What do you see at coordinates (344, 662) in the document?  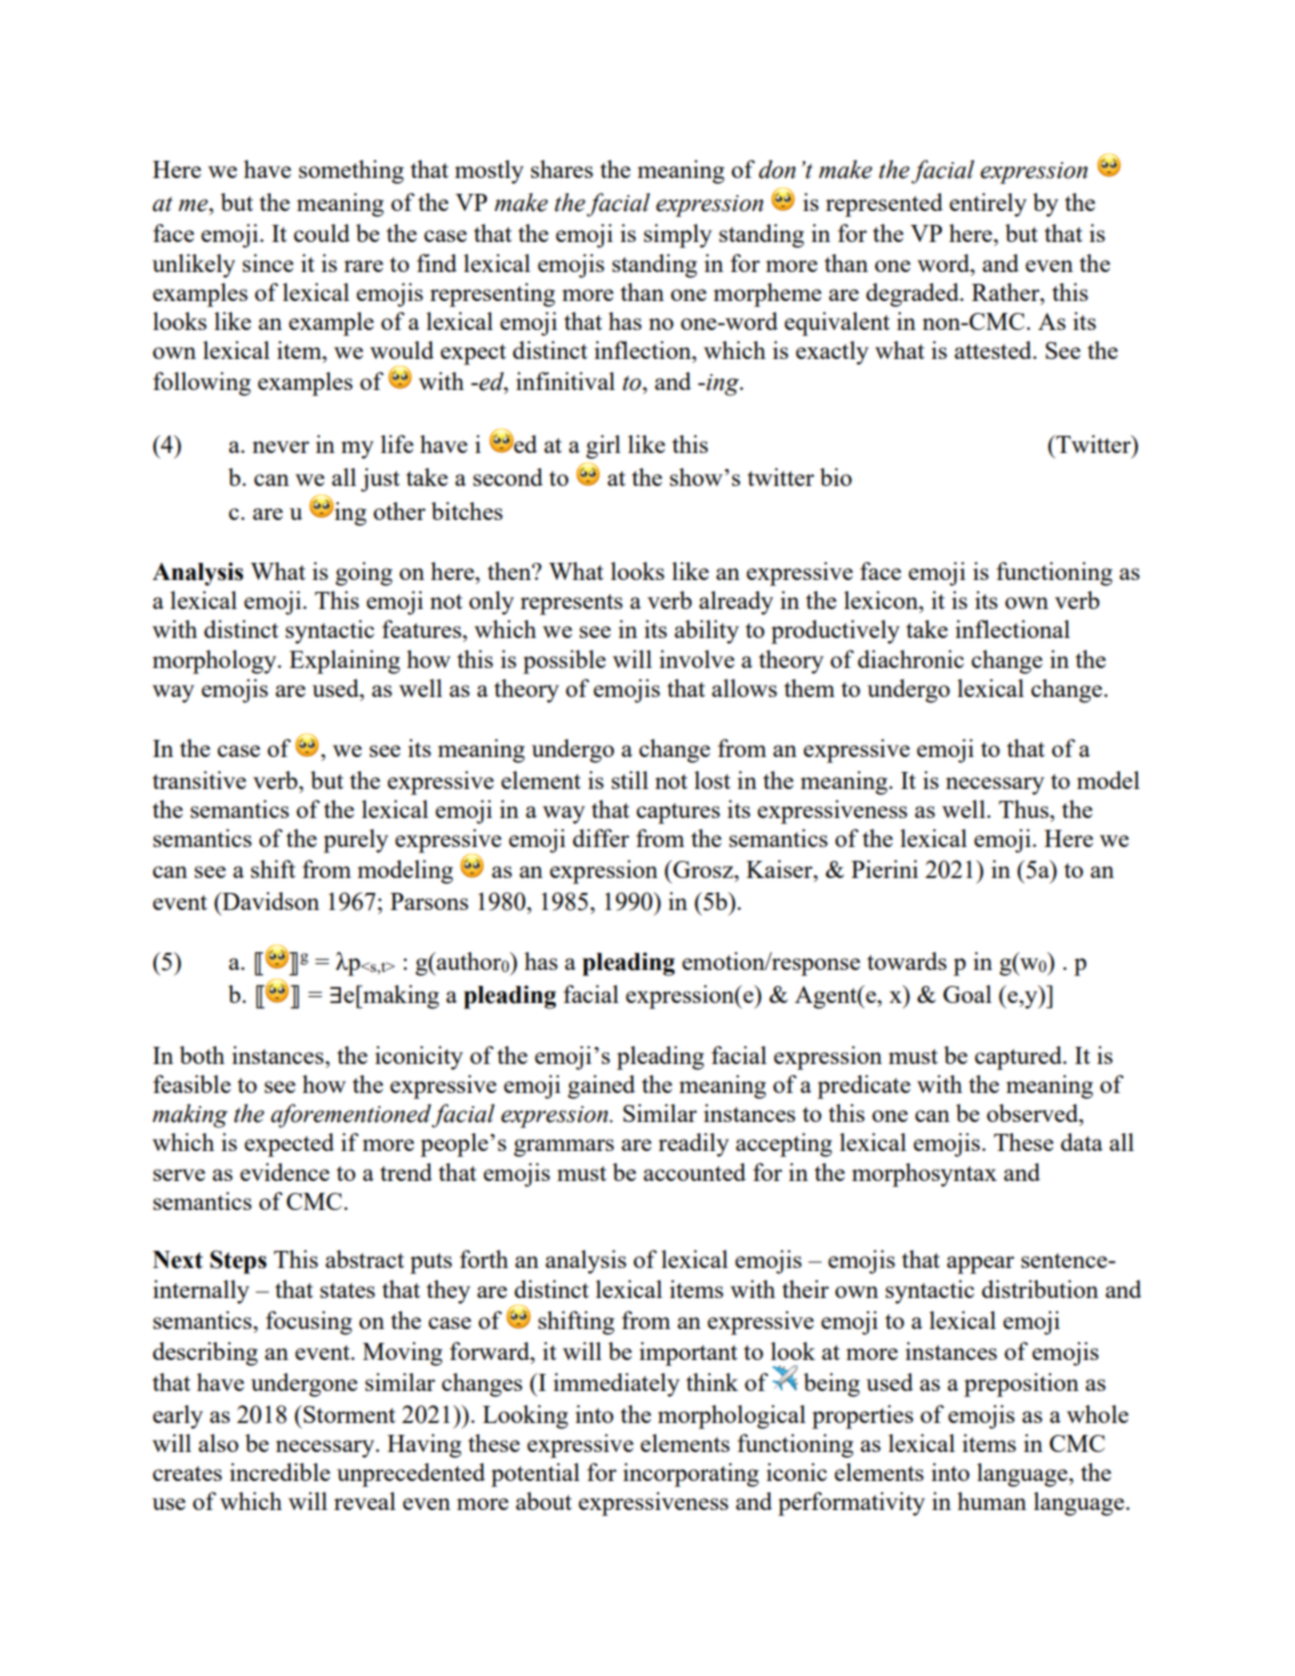 I see `Explaining` at bounding box center [344, 662].
